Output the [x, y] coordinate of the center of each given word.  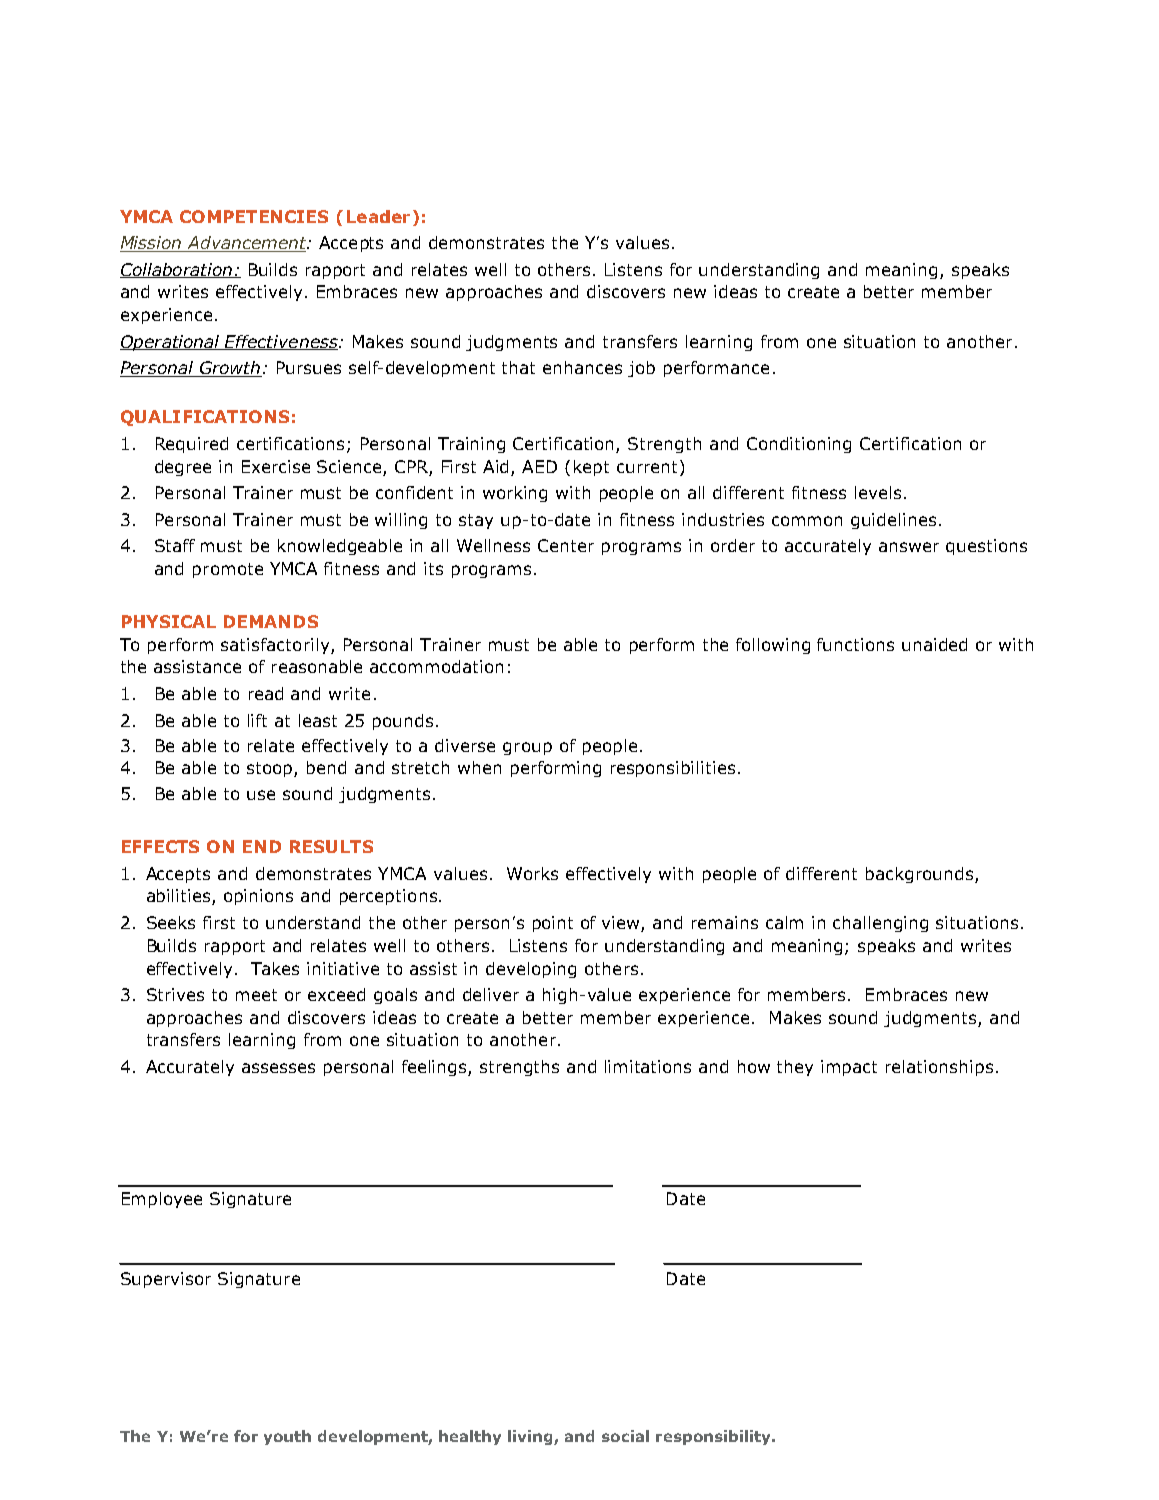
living [531, 1437]
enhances [582, 367]
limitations [648, 1066]
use [261, 795]
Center [566, 545]
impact [849, 1068]
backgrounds [919, 875]
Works [532, 873]
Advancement [247, 244]
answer [909, 547]
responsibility [714, 1437]
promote [228, 570]
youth [287, 1437]
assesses [278, 1068]
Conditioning [799, 445]
